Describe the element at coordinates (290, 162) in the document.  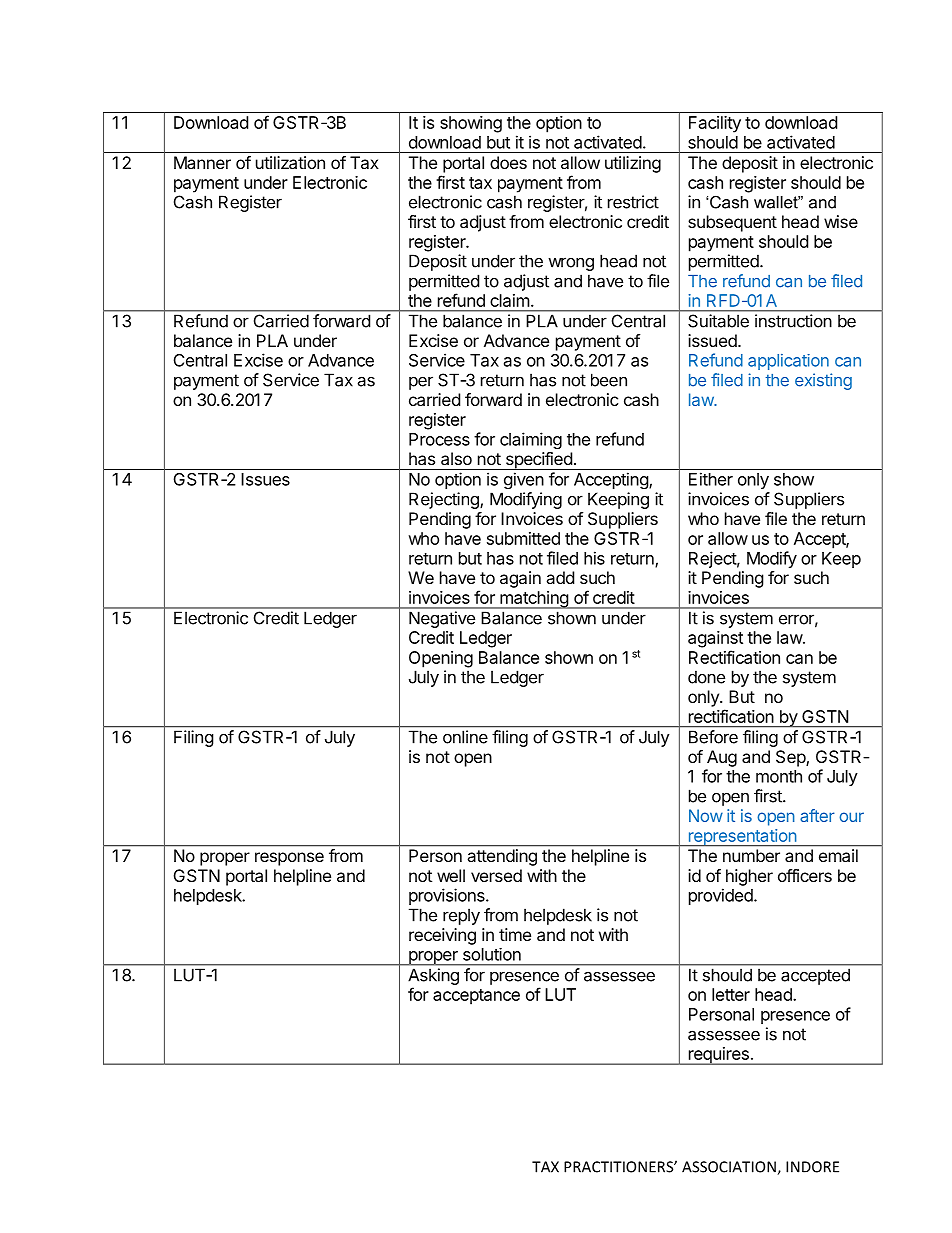
I see `utilization` at that location.
